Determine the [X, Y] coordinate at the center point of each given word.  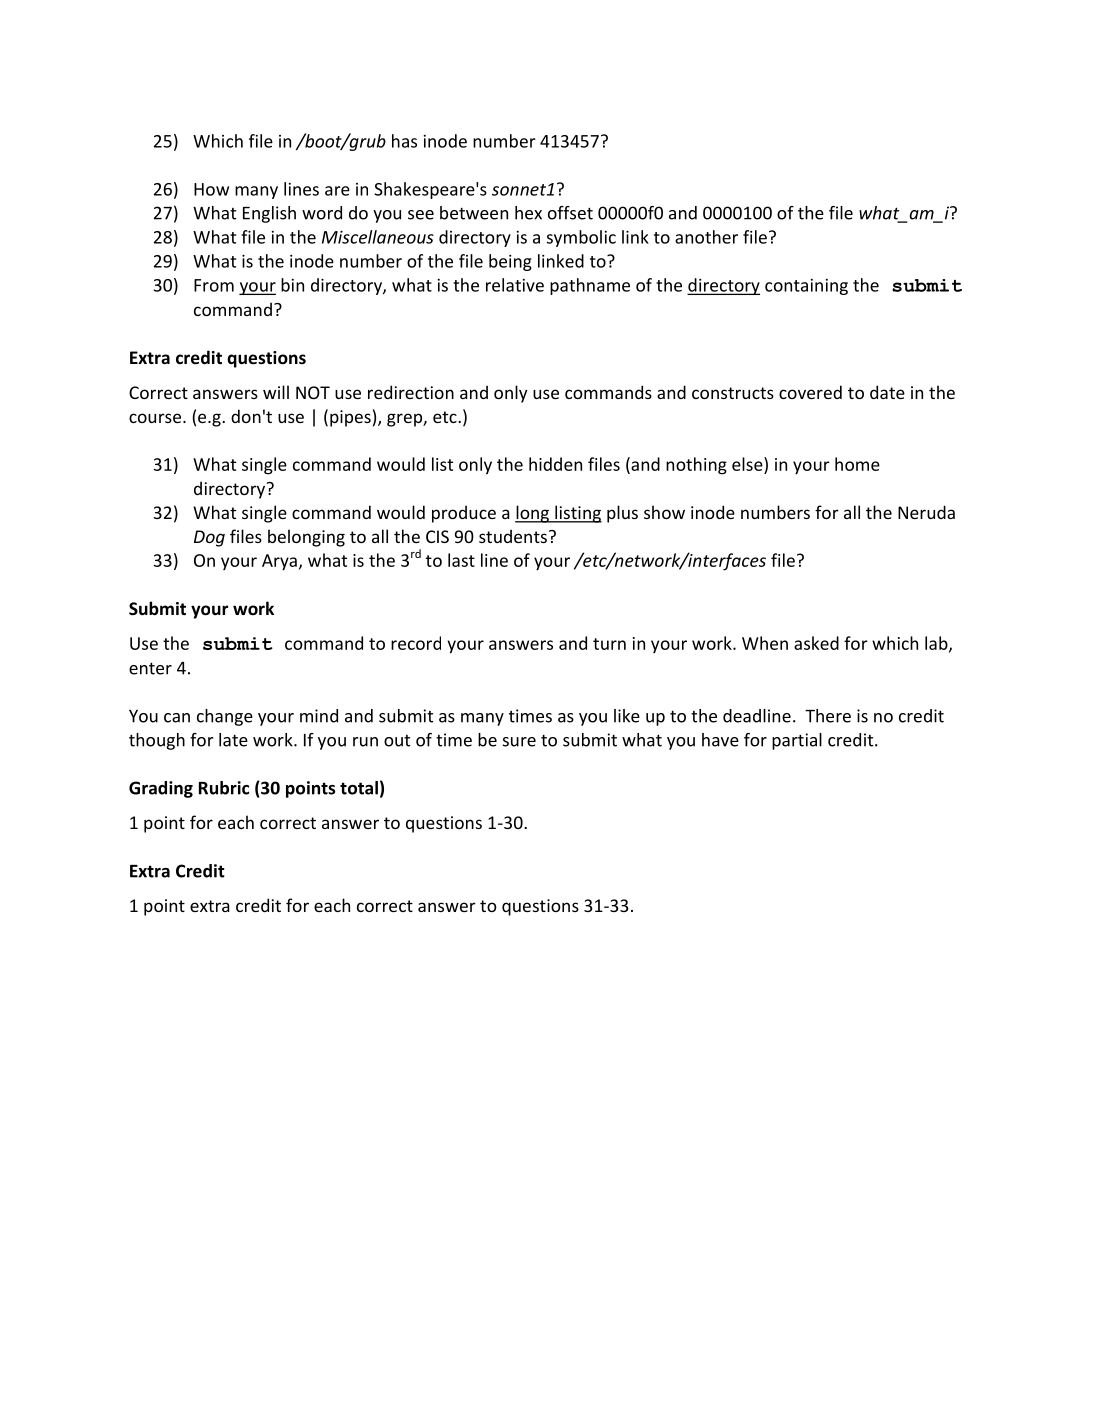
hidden [555, 464]
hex [528, 213]
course [156, 418]
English [269, 214]
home [857, 464]
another [706, 237]
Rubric [224, 788]
